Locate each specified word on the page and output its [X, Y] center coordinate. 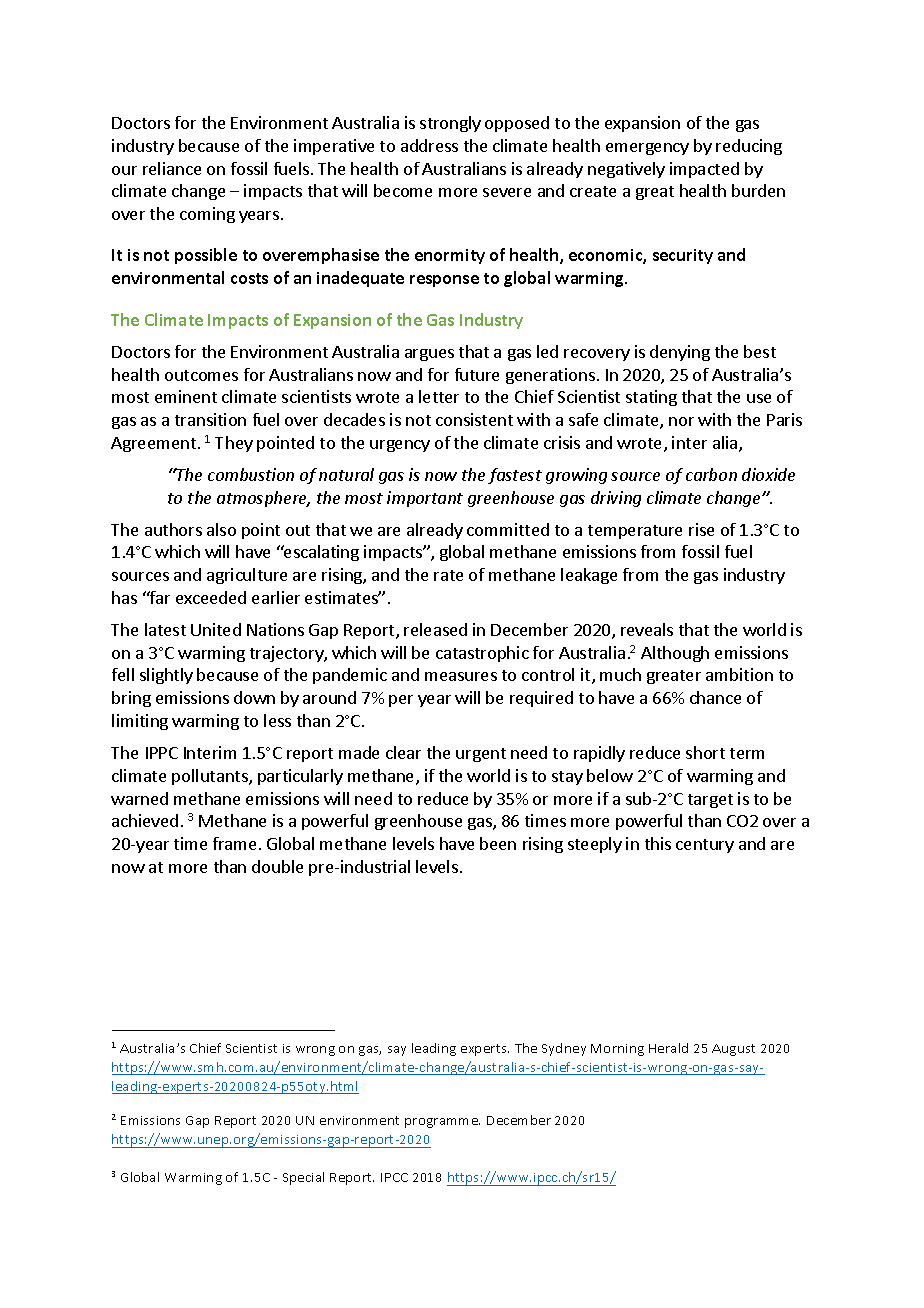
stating [651, 398]
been [498, 843]
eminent [186, 396]
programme [442, 1123]
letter [439, 396]
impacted [704, 170]
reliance [172, 168]
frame [234, 843]
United [216, 629]
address [429, 145]
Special [303, 1178]
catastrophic [482, 654]
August [733, 1050]
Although [675, 654]
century [705, 846]
